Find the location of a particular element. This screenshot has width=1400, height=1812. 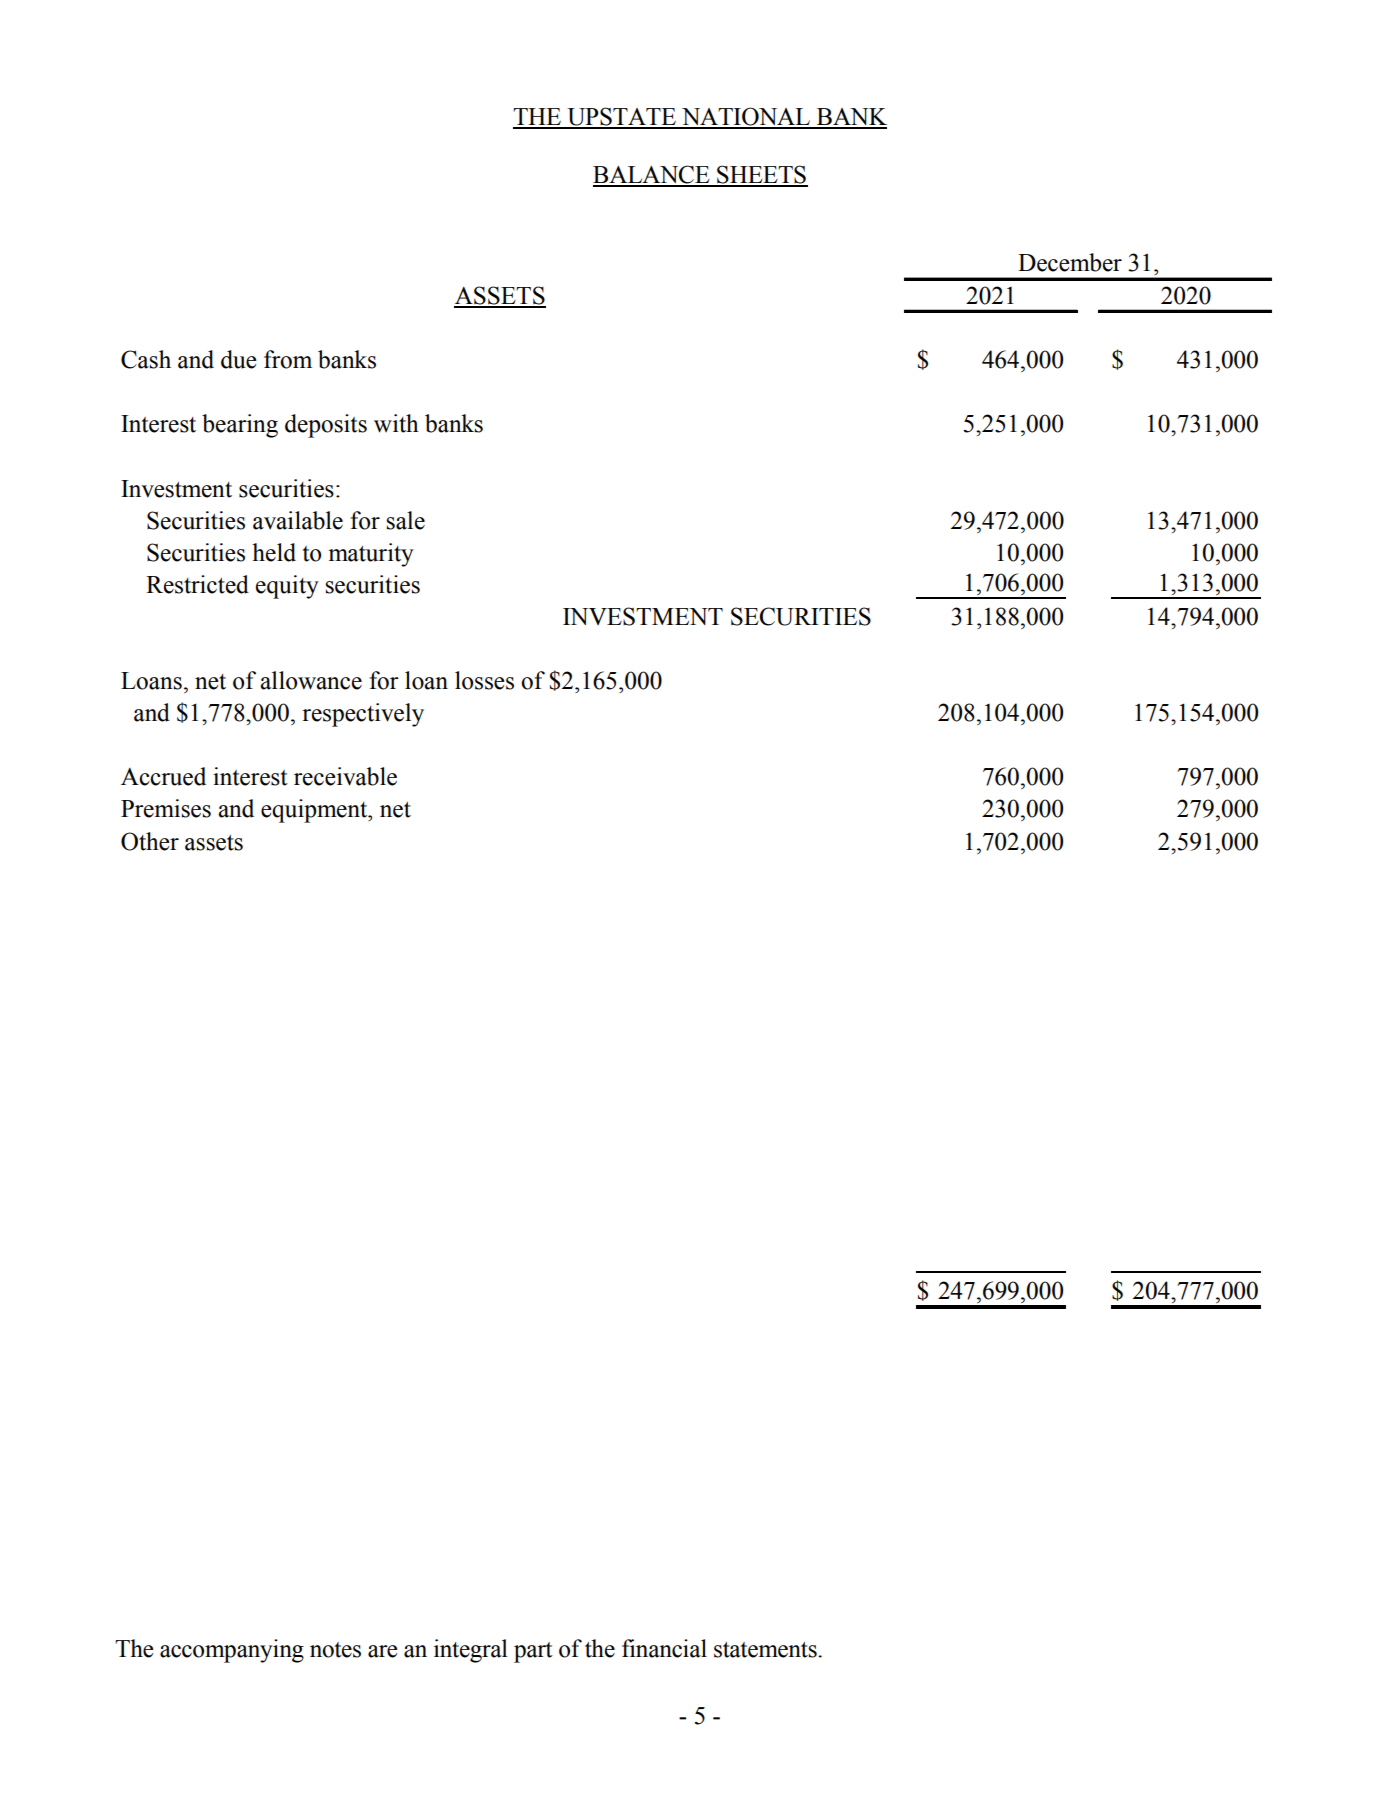

SHEETS is located at coordinates (761, 175).
